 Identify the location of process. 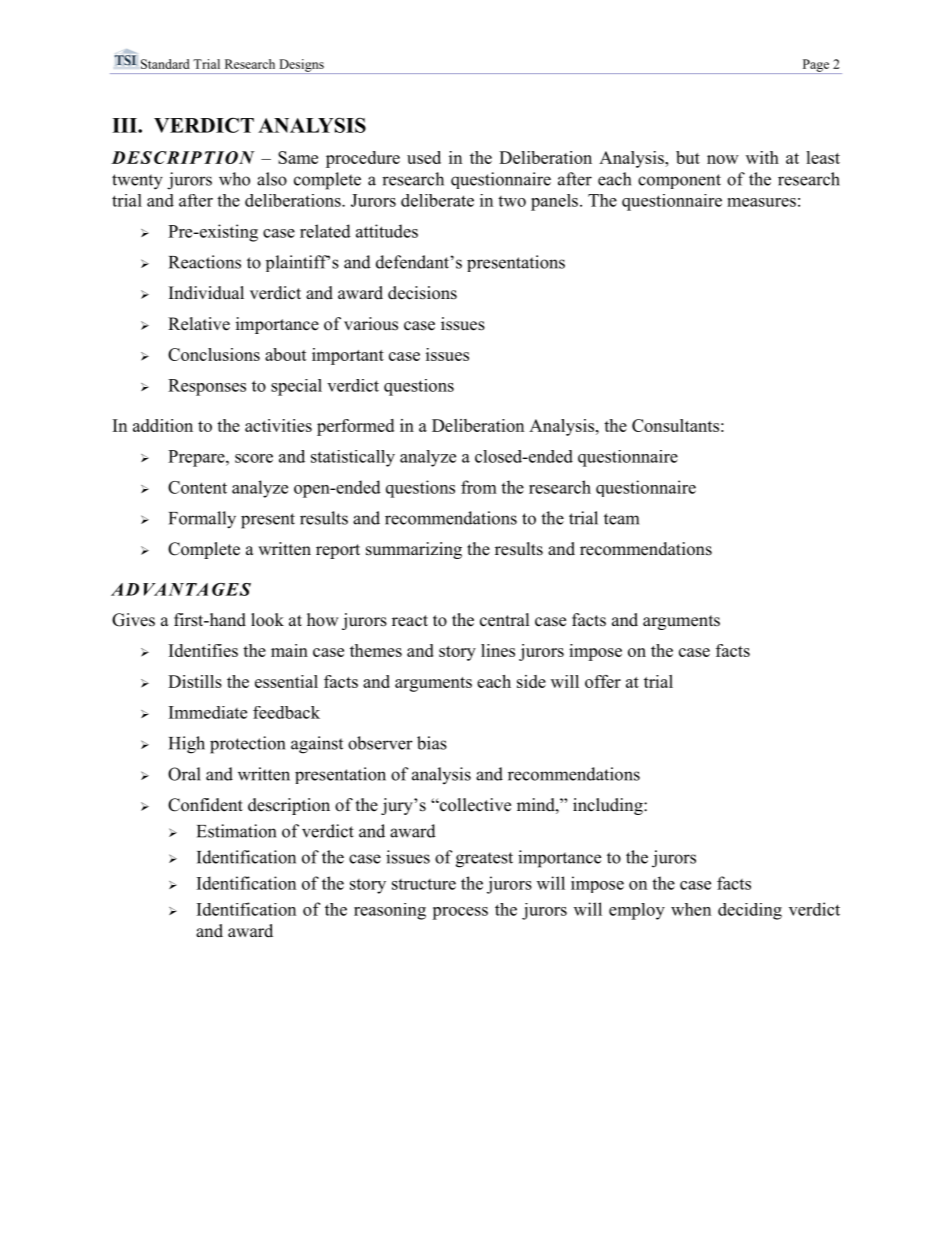
(460, 913).
